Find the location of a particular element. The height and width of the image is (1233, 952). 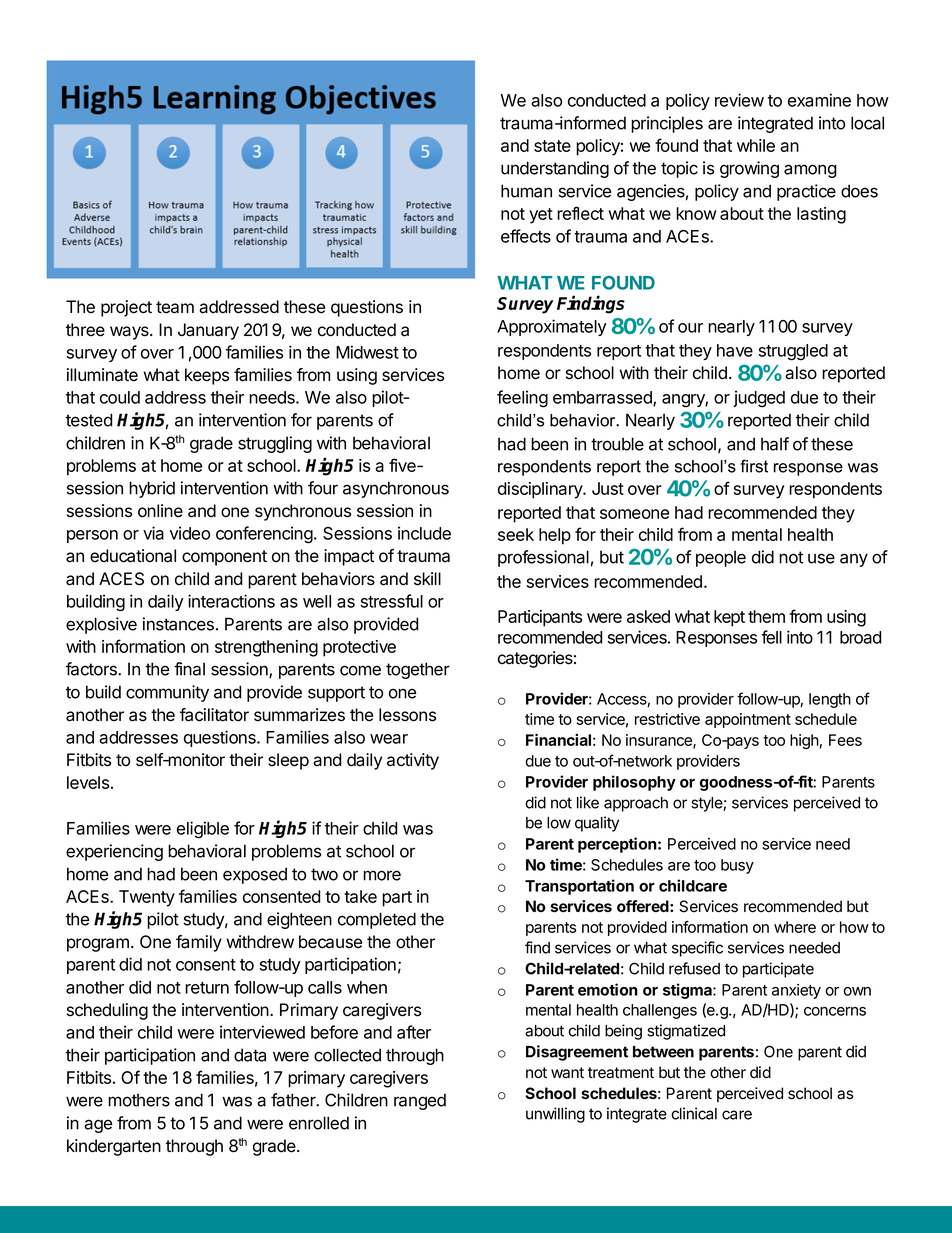

more is located at coordinates (382, 875).
